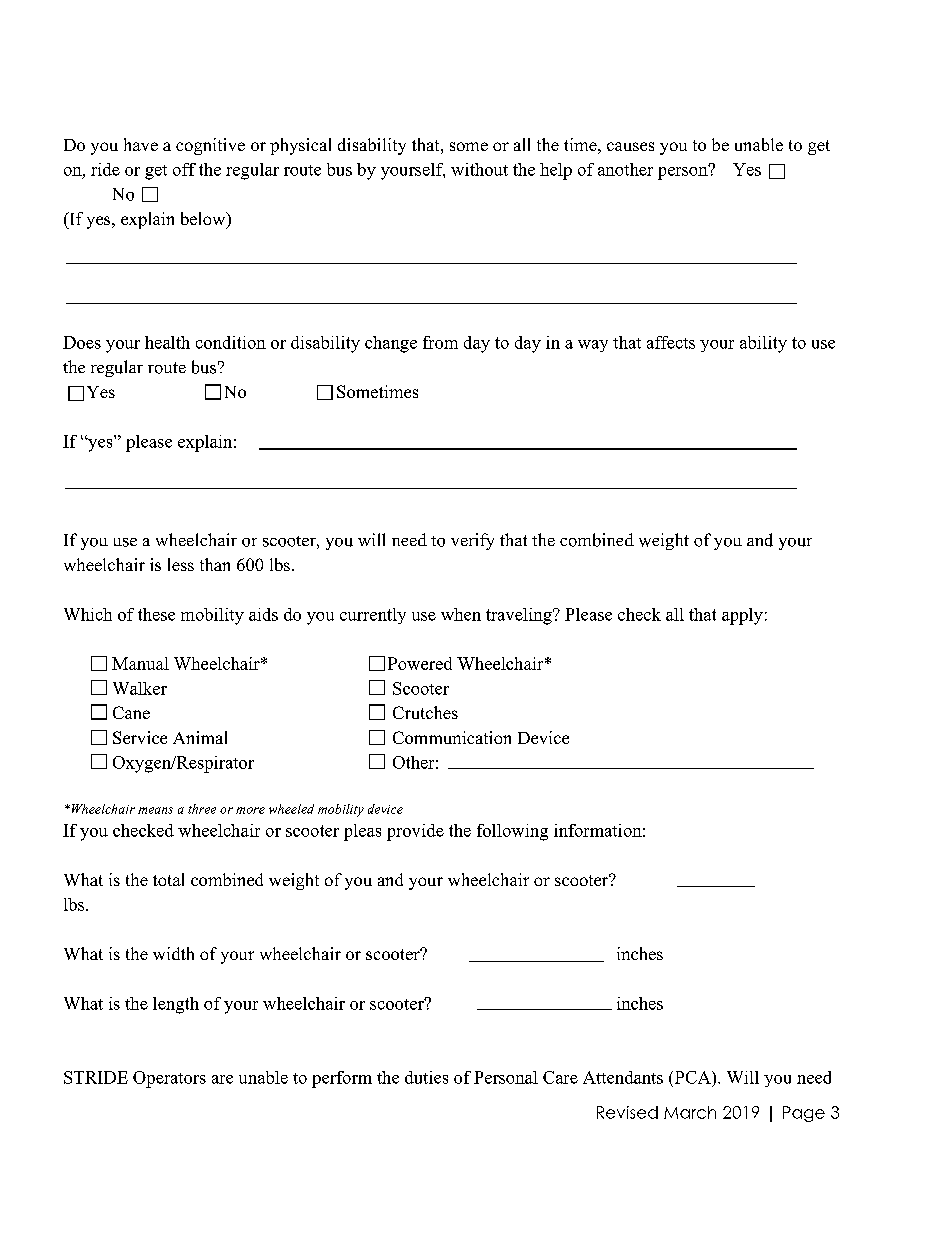 This image has width=952, height=1233. What do you see at coordinates (181, 564) in the image?
I see `less` at bounding box center [181, 564].
